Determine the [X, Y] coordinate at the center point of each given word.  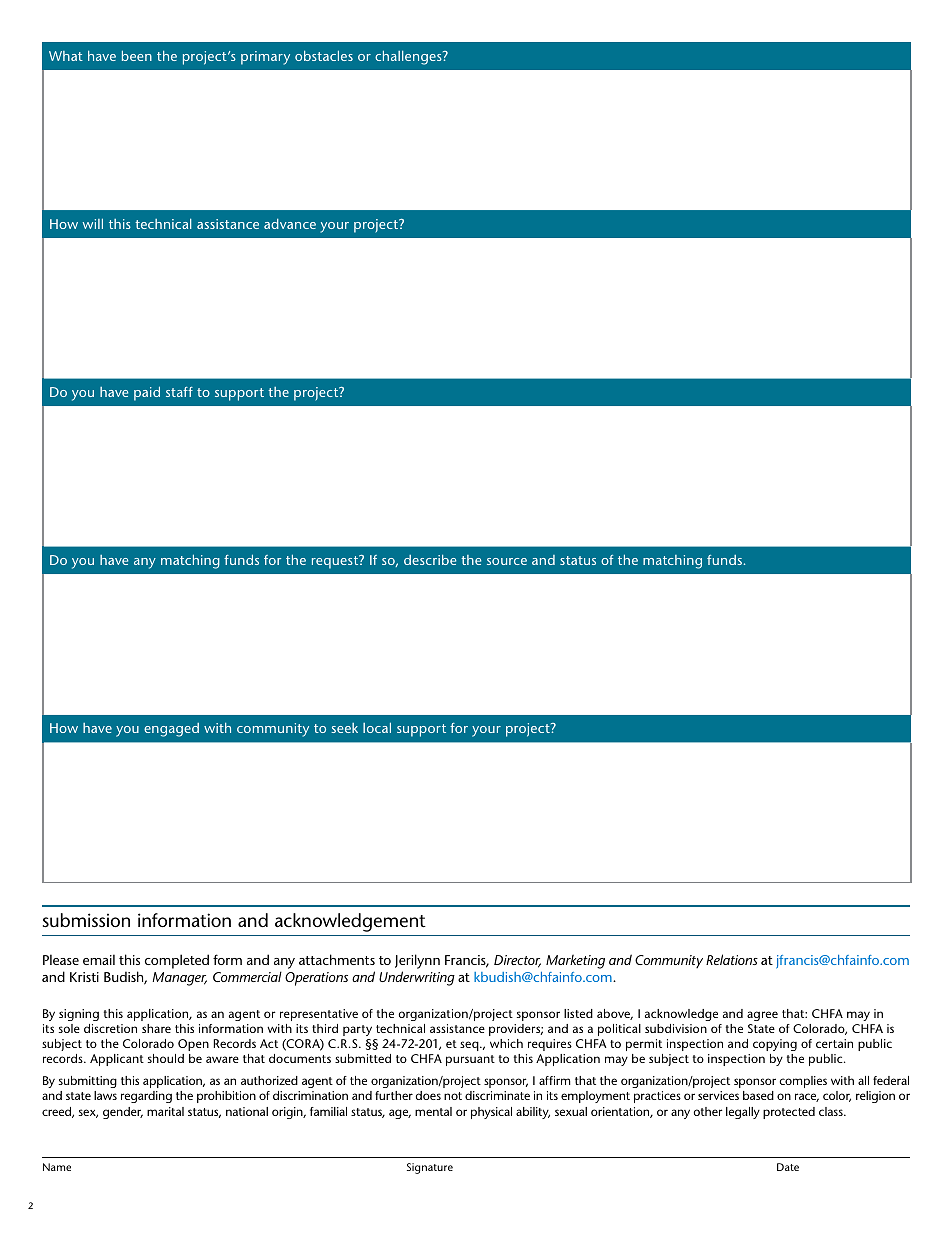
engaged [171, 730]
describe [430, 559]
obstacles [324, 55]
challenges [409, 57]
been [137, 55]
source [507, 561]
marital [165, 1111]
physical [491, 1113]
